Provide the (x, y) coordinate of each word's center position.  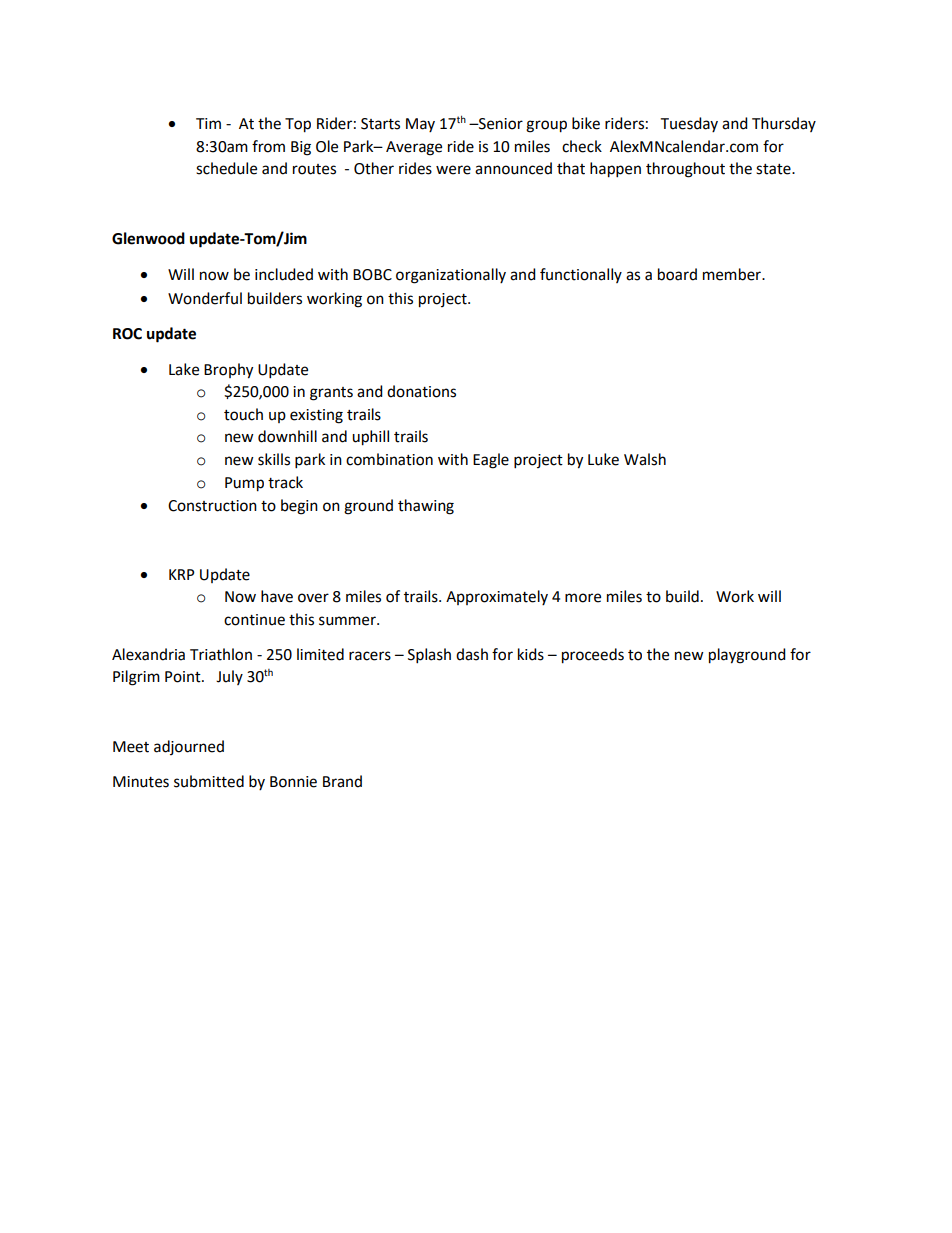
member (733, 274)
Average (414, 148)
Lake (184, 369)
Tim (208, 123)
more (583, 598)
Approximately (497, 597)
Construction (212, 506)
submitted (209, 781)
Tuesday (689, 124)
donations (421, 391)
